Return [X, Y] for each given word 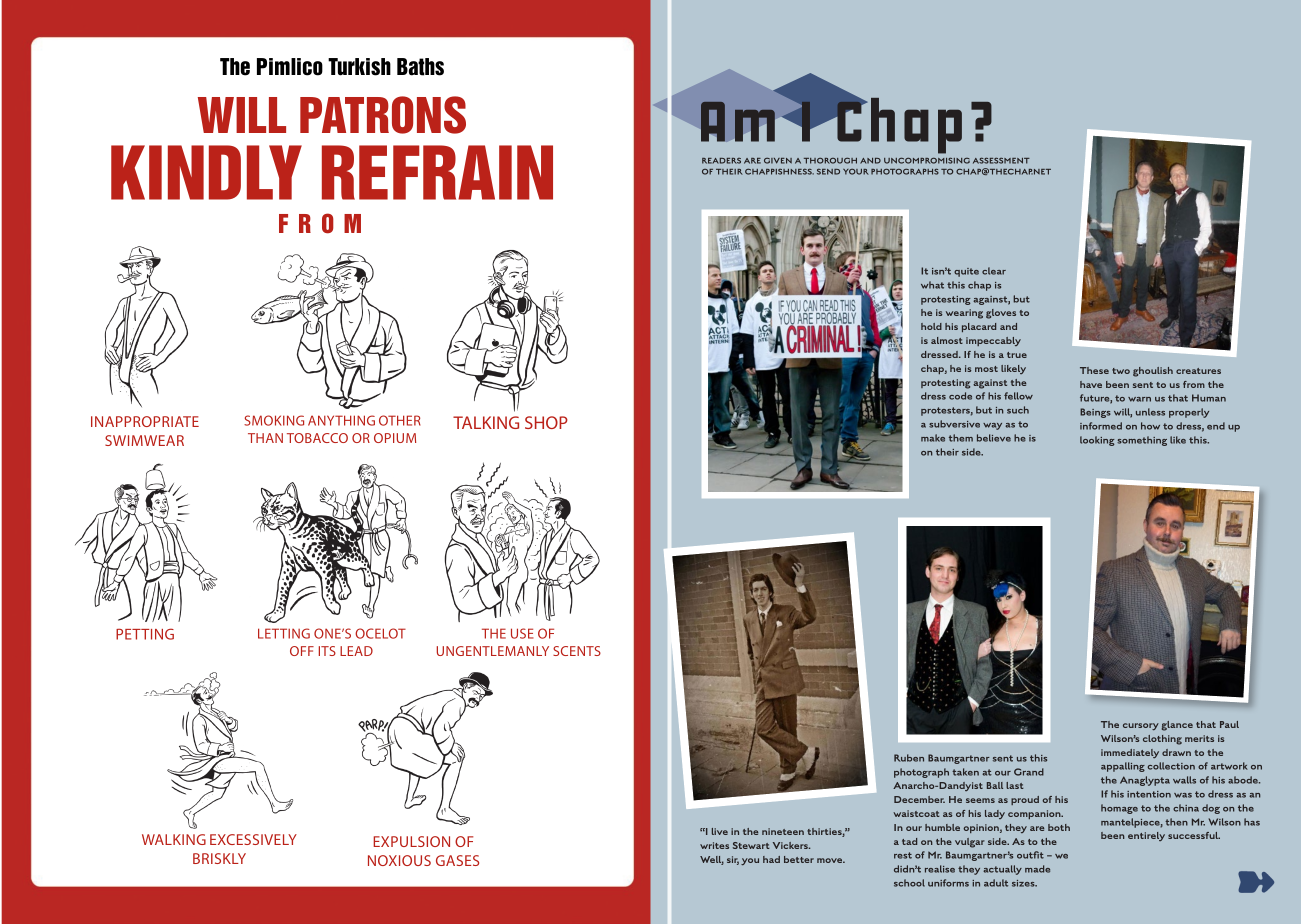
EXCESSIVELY [253, 839]
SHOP [546, 422]
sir [733, 860]
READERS [721, 161]
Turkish [359, 67]
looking [1097, 441]
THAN [265, 438]
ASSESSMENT [1001, 160]
